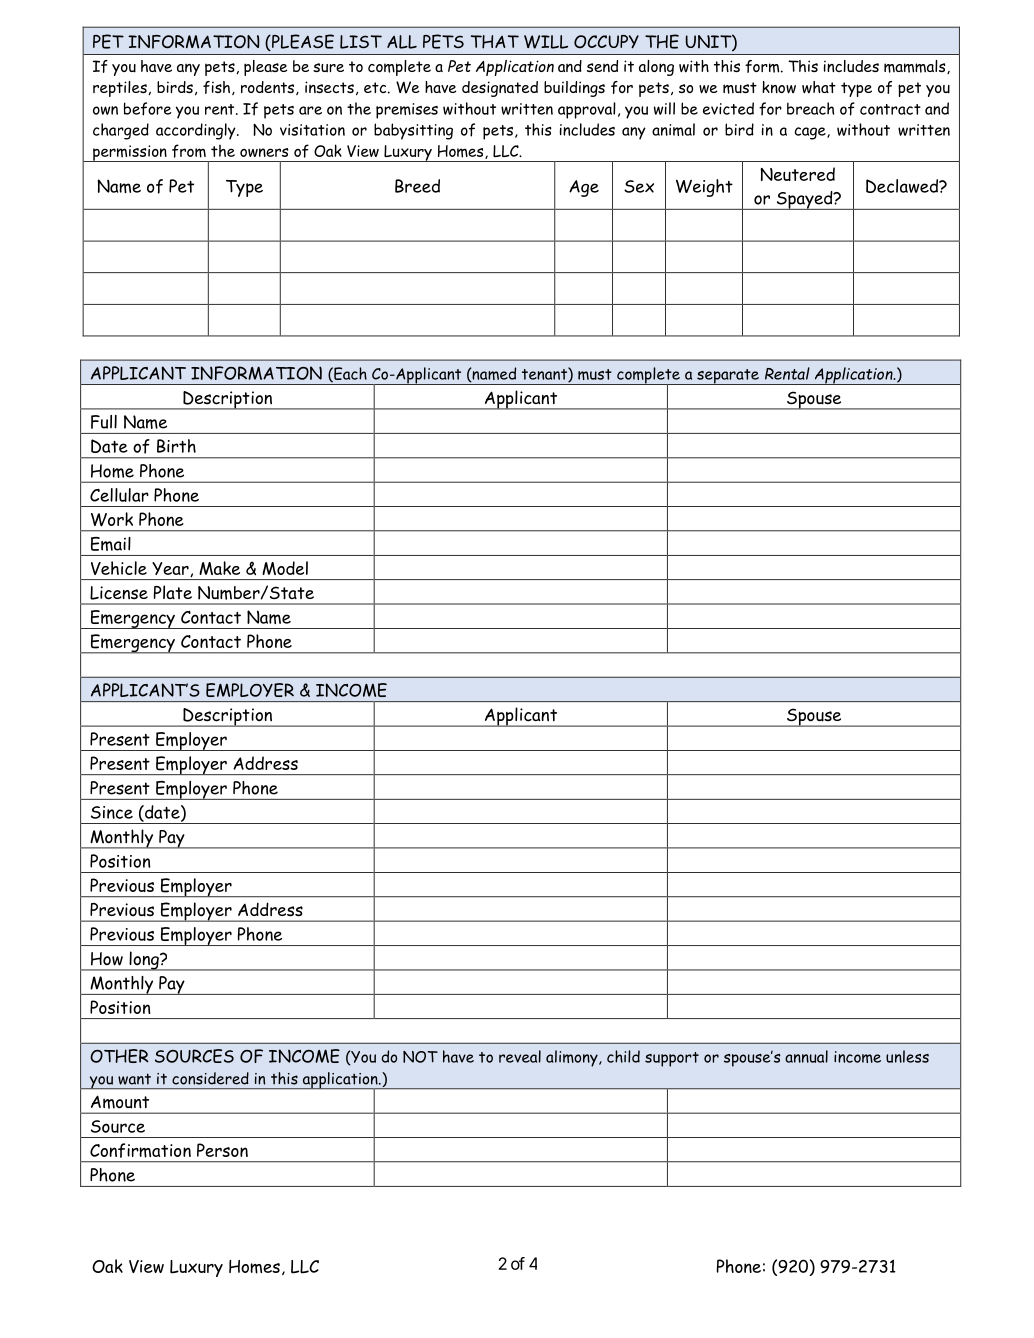  Describe the element at coordinates (189, 151) in the document. I see `from` at that location.
